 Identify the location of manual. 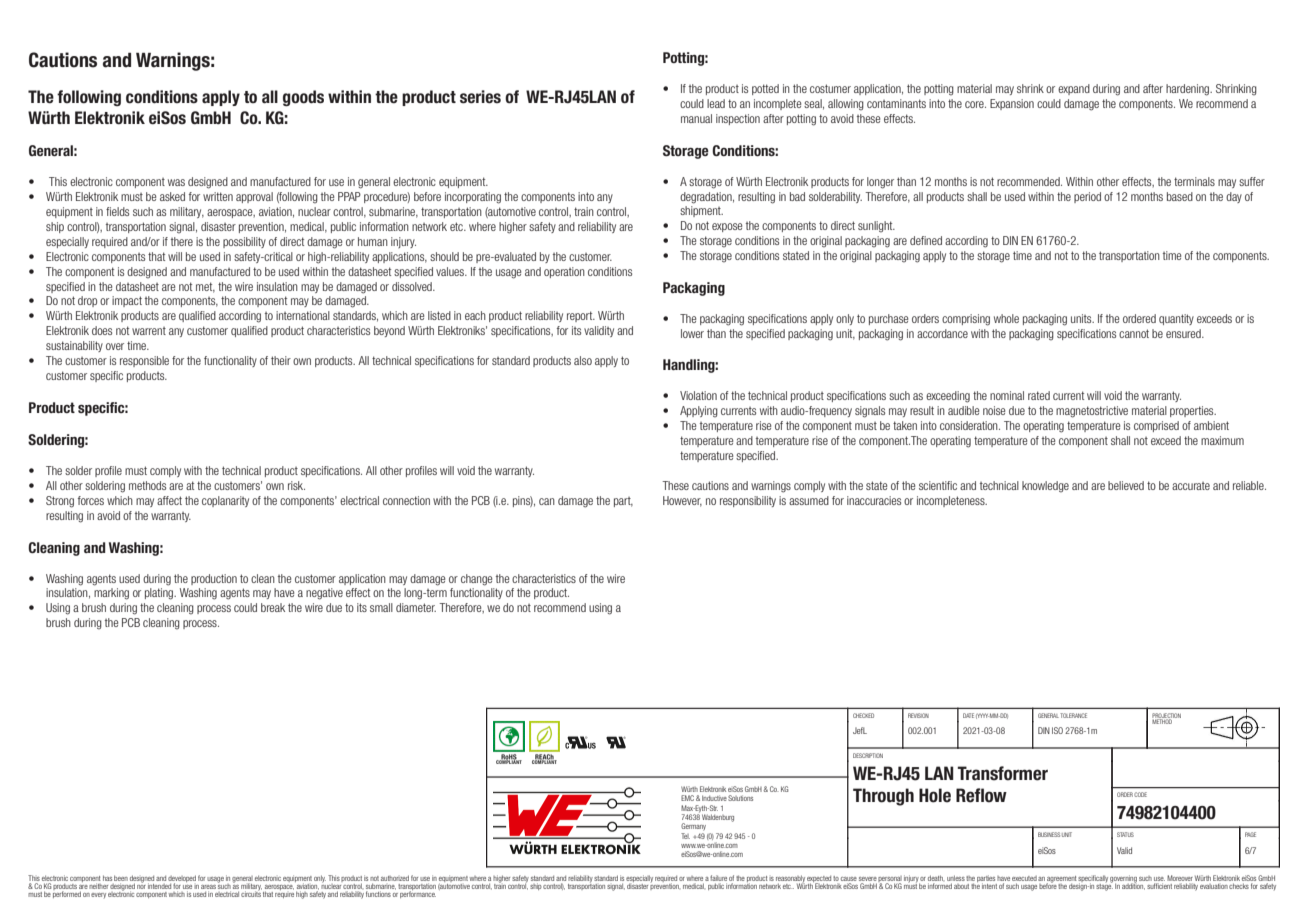
(696, 118).
